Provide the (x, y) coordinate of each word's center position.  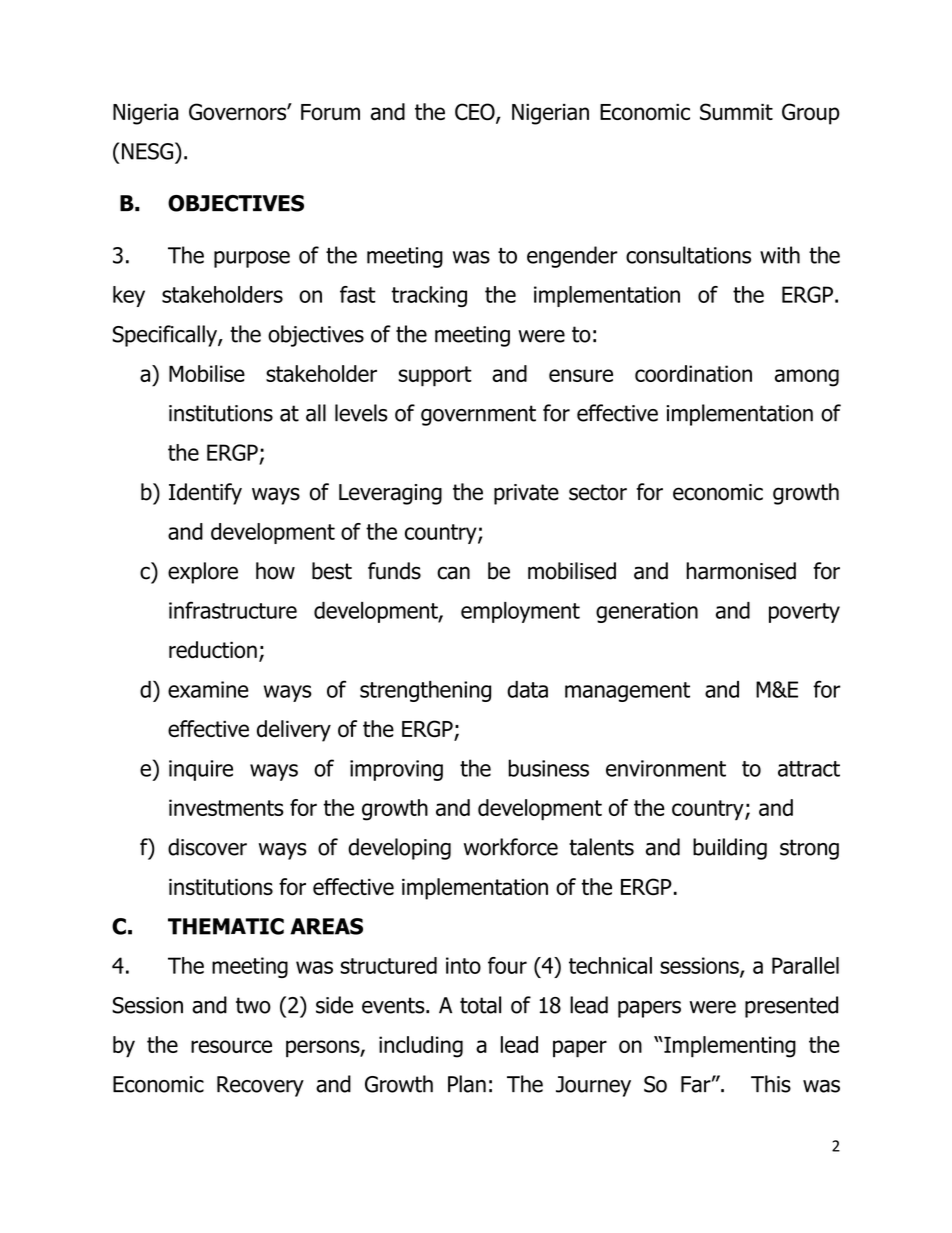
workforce (511, 847)
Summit (736, 112)
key (129, 296)
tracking (429, 296)
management (627, 692)
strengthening (425, 691)
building (730, 849)
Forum (330, 112)
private (526, 494)
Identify (205, 494)
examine (208, 689)
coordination (693, 373)
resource (231, 1046)
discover (207, 847)
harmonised (741, 571)
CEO (476, 113)
